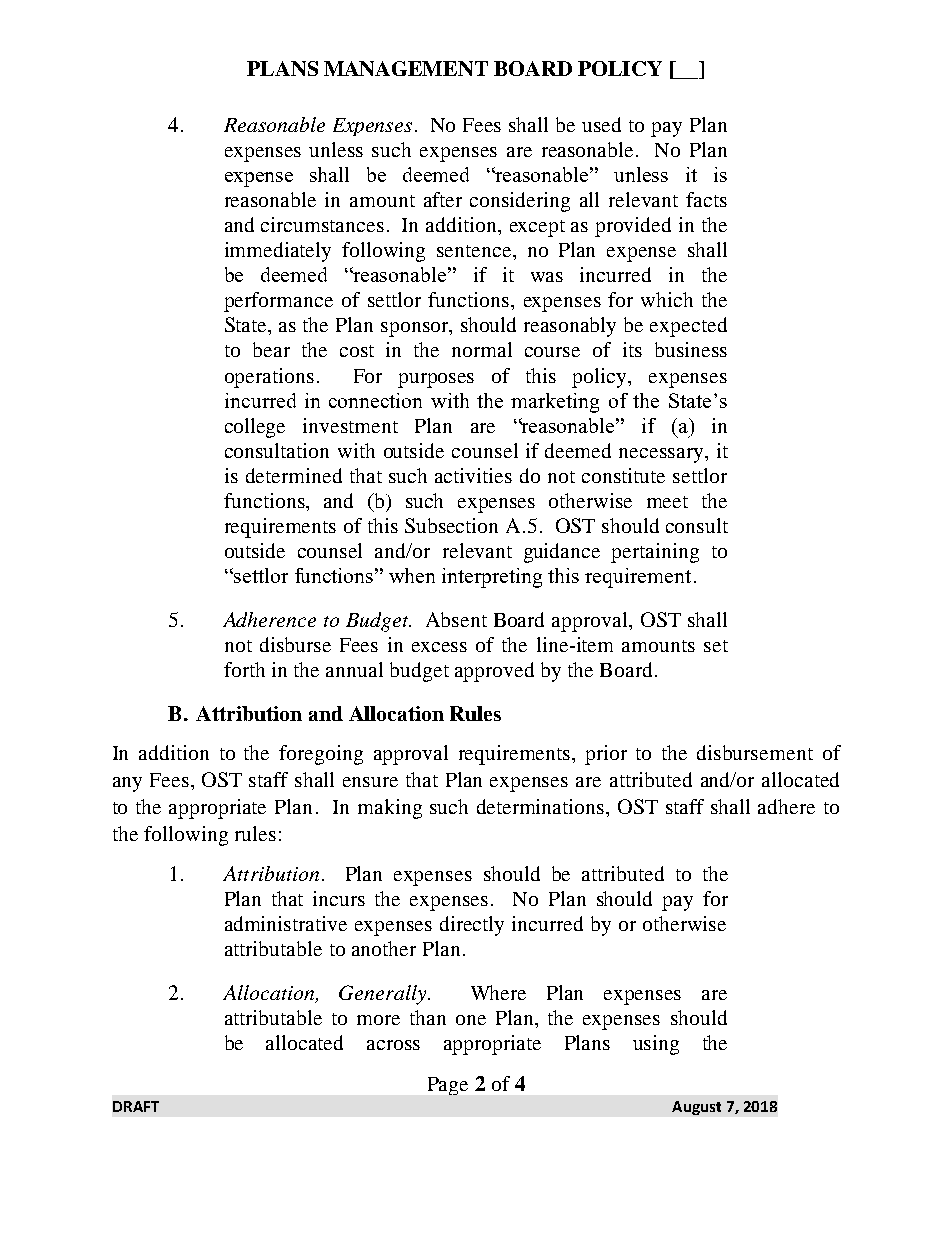  Describe the element at coordinates (448, 1086) in the screenshot. I see `Page` at that location.
